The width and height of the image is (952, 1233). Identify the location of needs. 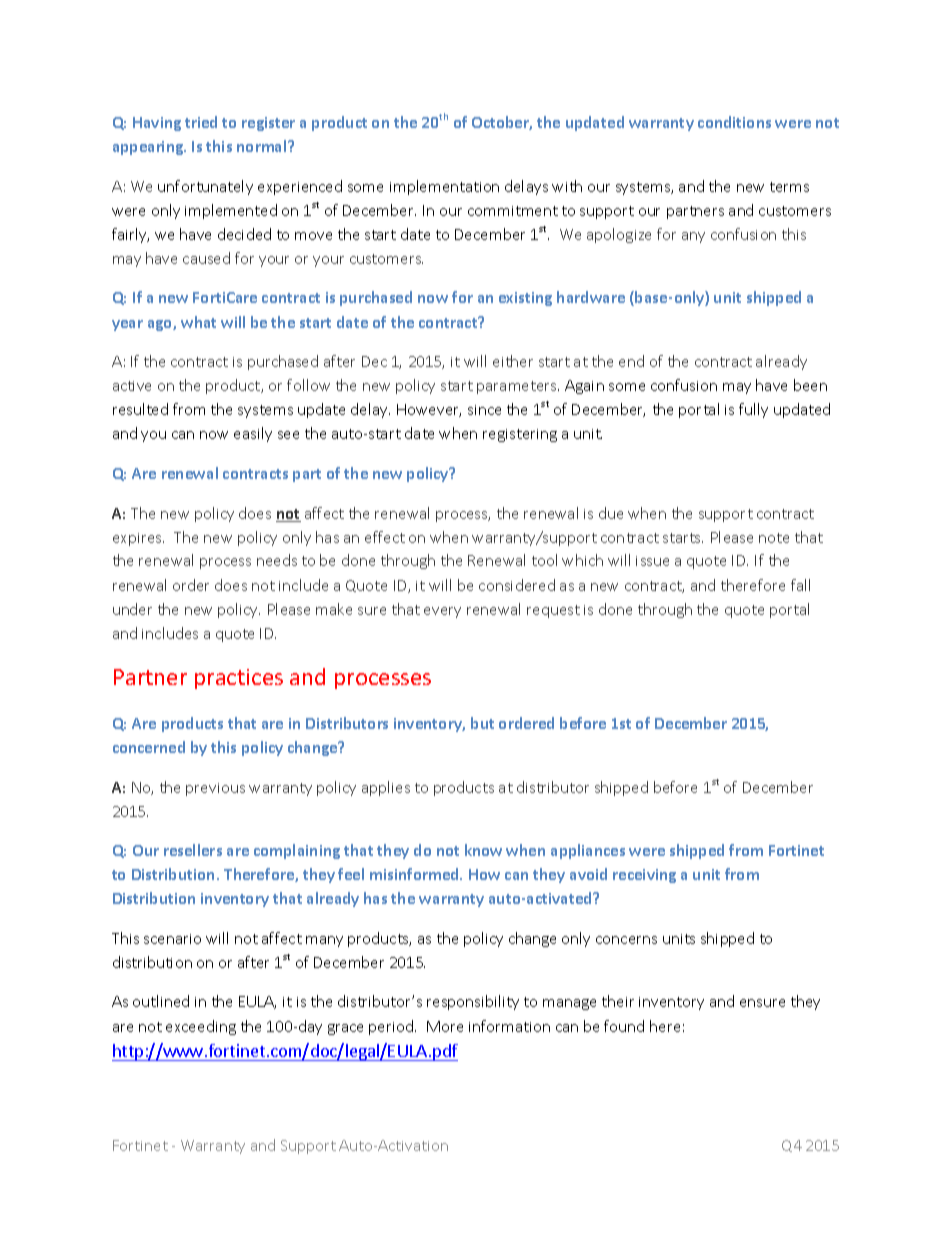
(277, 560).
